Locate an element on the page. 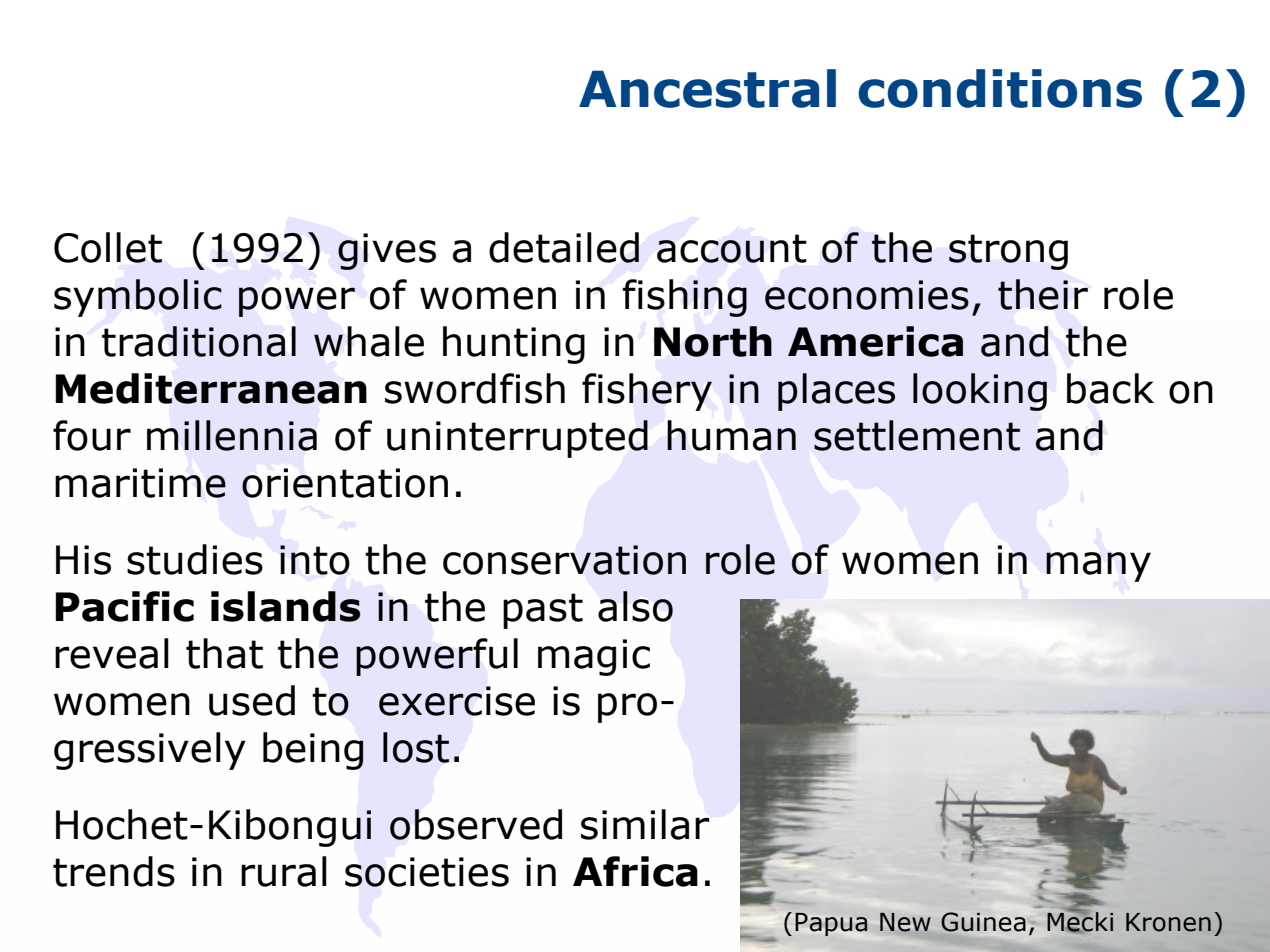  conditions is located at coordinates (1000, 88).
